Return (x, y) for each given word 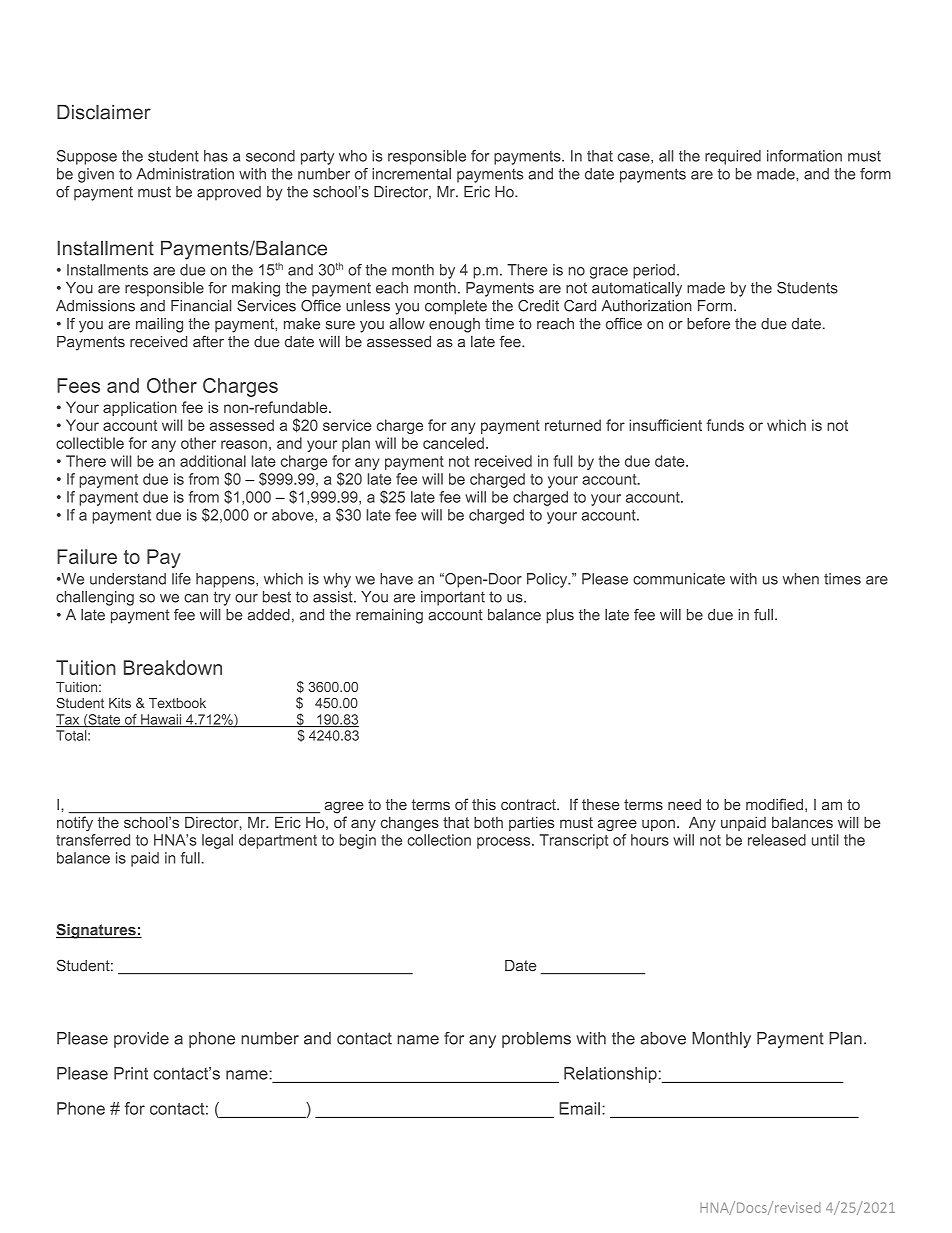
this (484, 804)
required (733, 157)
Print (131, 1073)
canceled (453, 443)
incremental (411, 174)
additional (213, 461)
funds (725, 425)
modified (774, 804)
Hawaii (161, 720)
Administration (185, 174)
